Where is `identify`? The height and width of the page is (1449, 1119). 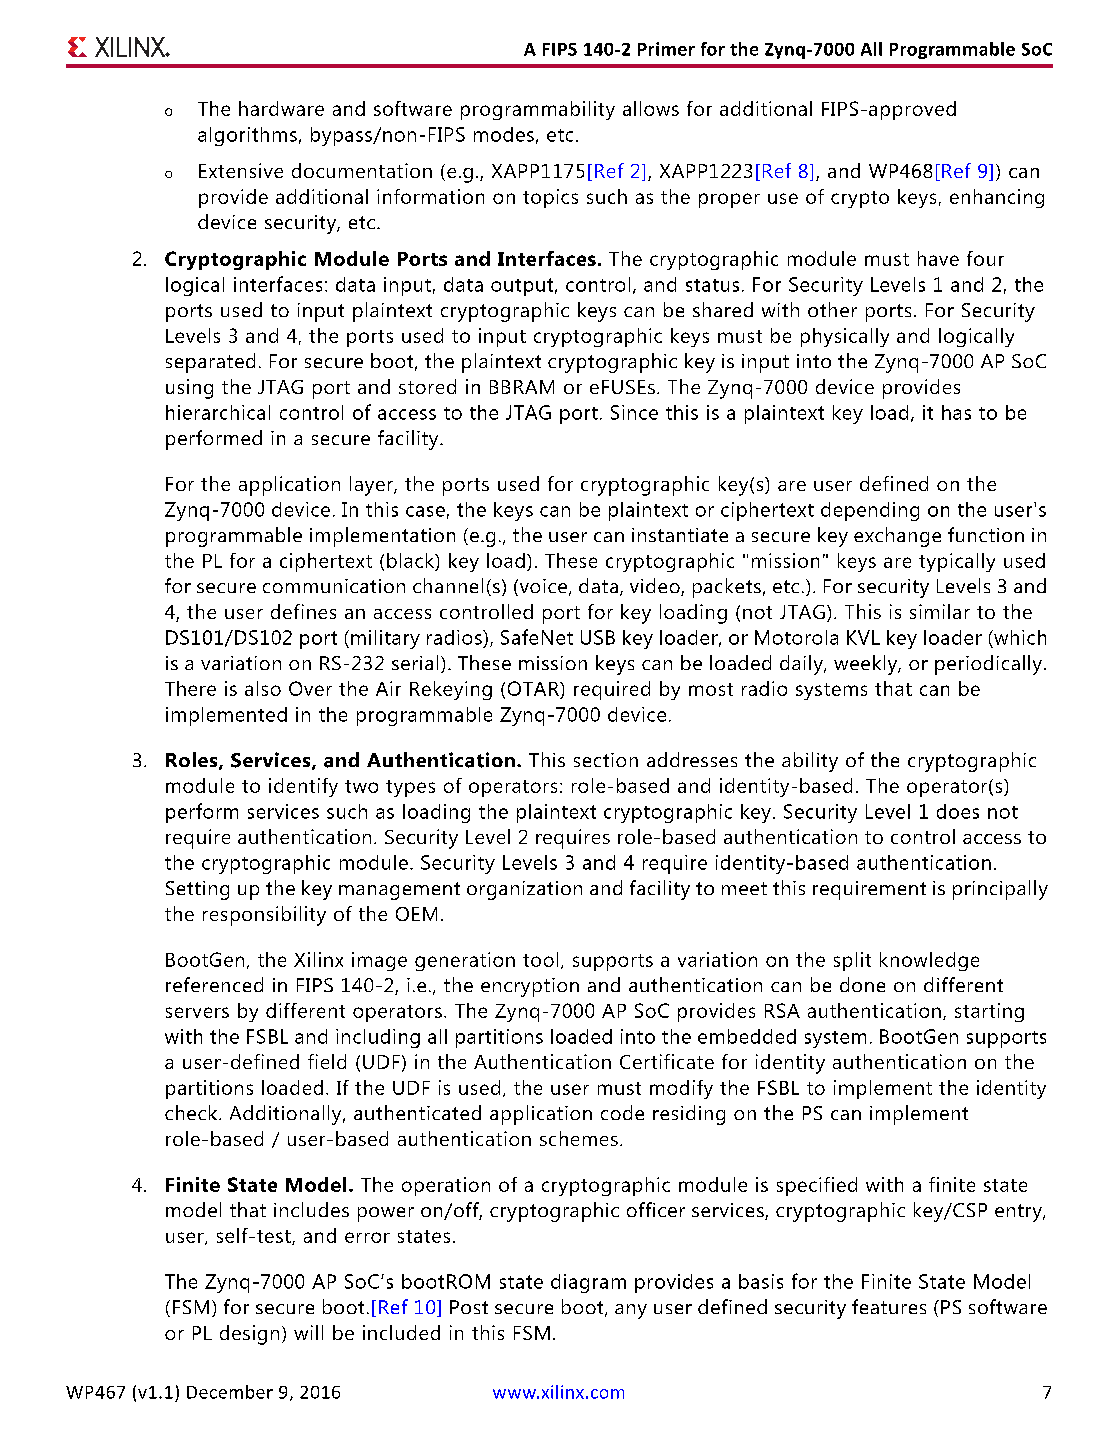 identify is located at coordinates (303, 787).
